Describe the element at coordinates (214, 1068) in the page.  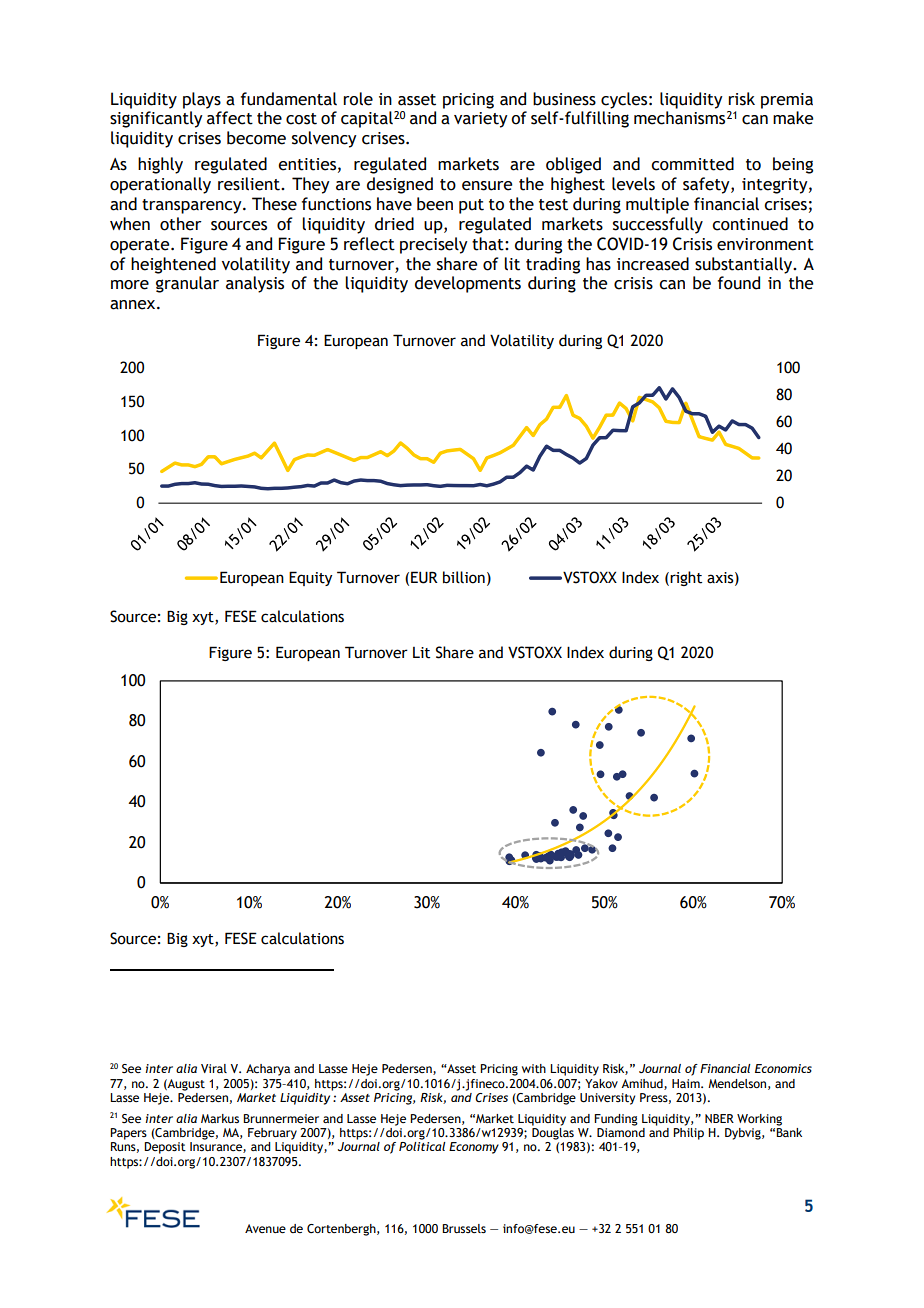
I see `Viral` at that location.
